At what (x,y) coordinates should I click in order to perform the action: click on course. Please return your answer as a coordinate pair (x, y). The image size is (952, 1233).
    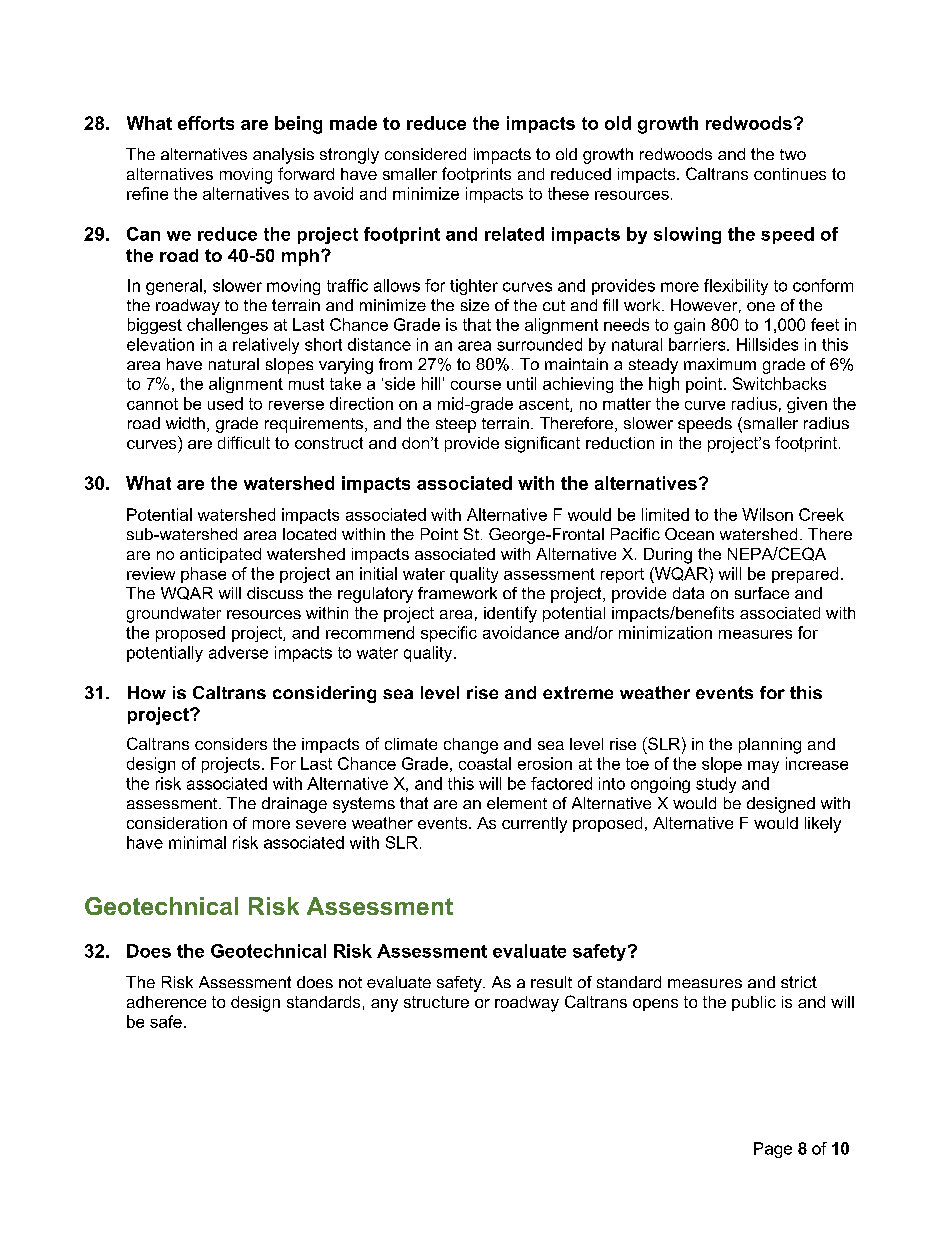
    Looking at the image, I should click on (476, 385).
